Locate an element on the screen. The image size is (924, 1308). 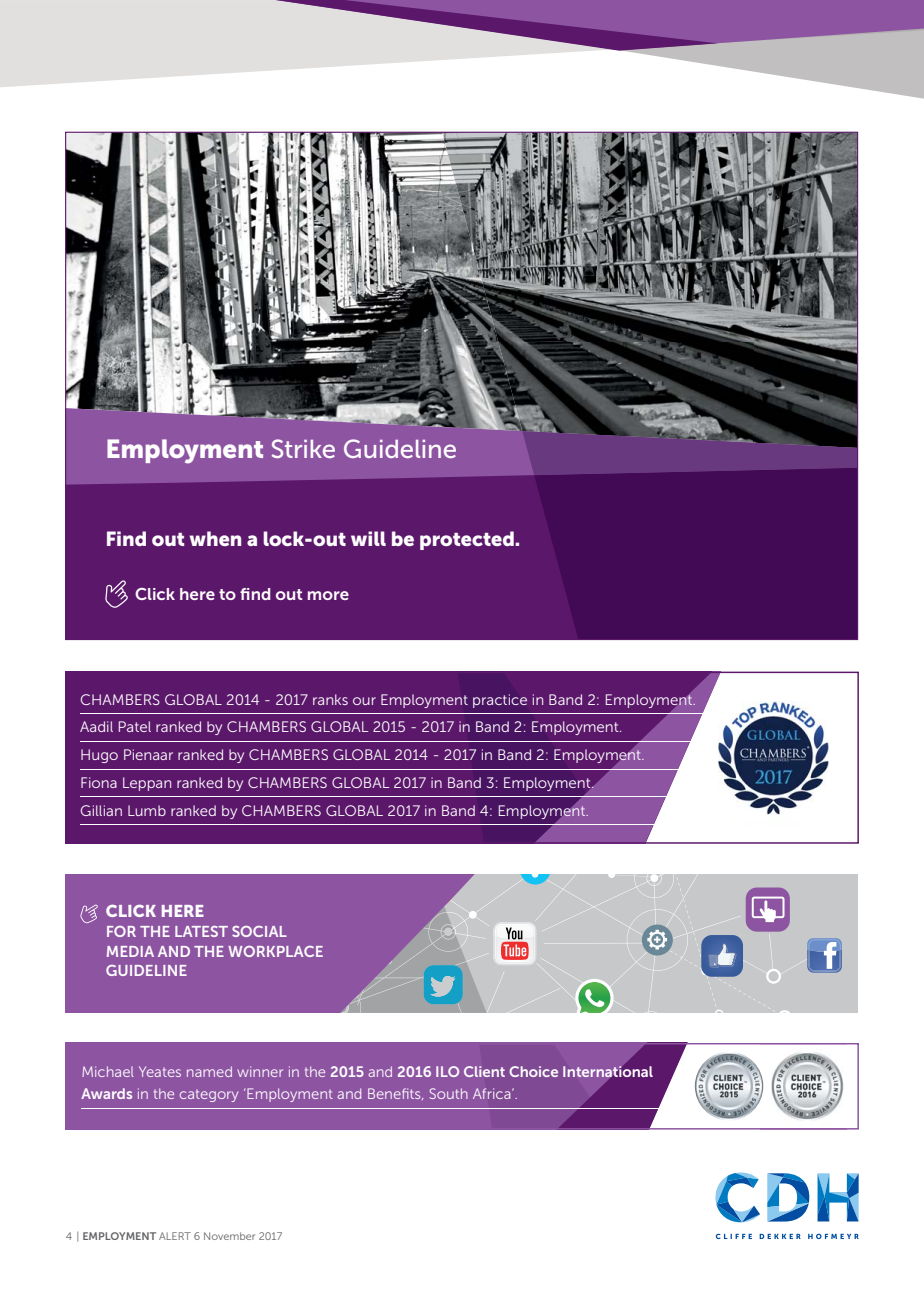
practice is located at coordinates (500, 701).
